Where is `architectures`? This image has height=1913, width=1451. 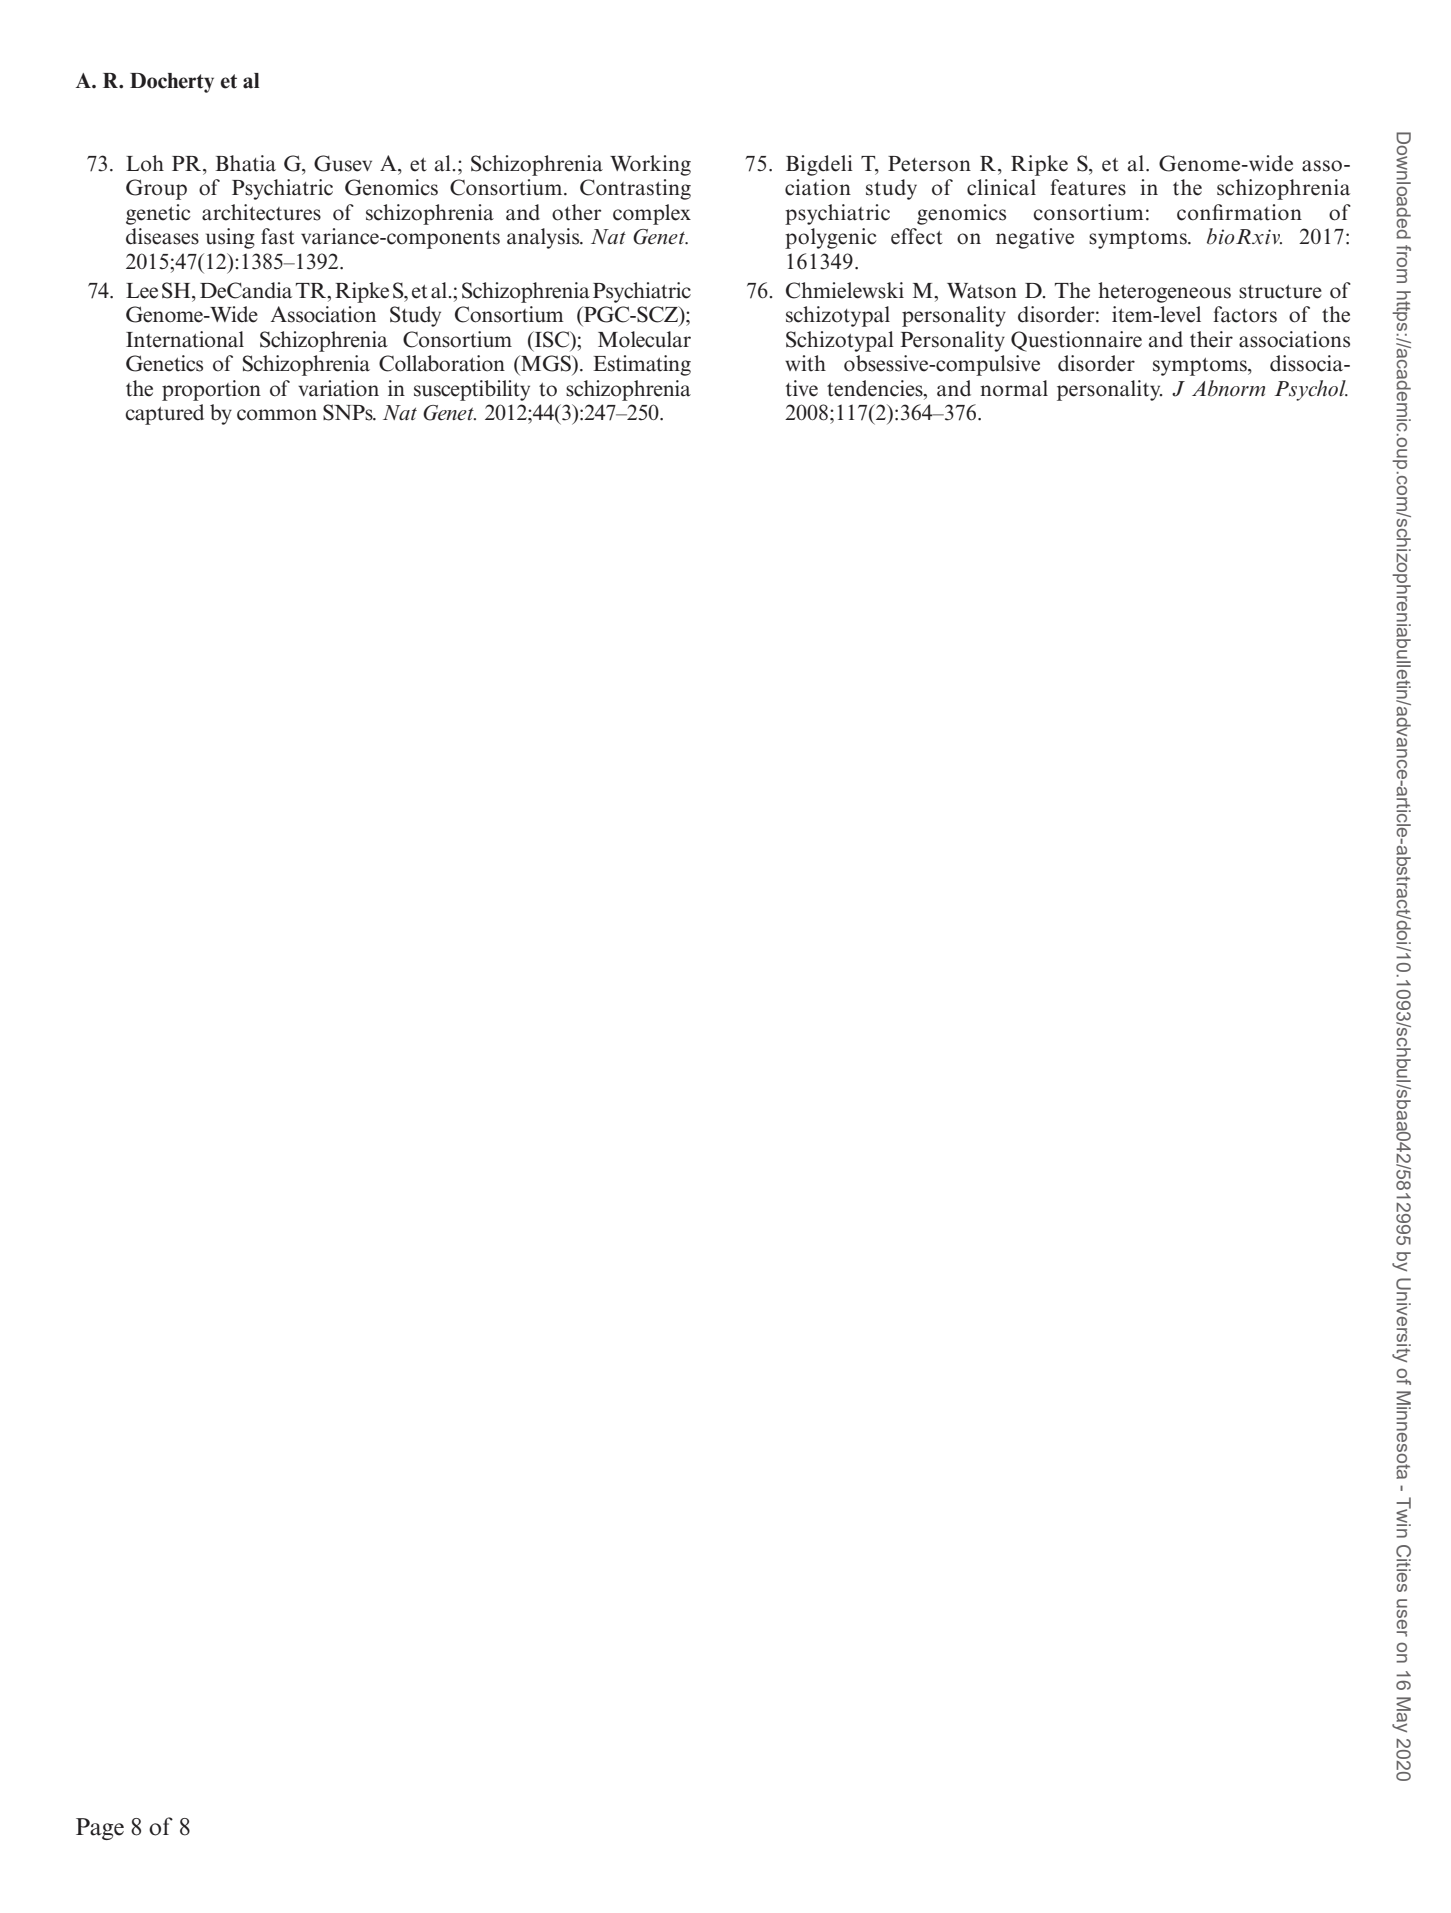
architectures is located at coordinates (261, 212).
